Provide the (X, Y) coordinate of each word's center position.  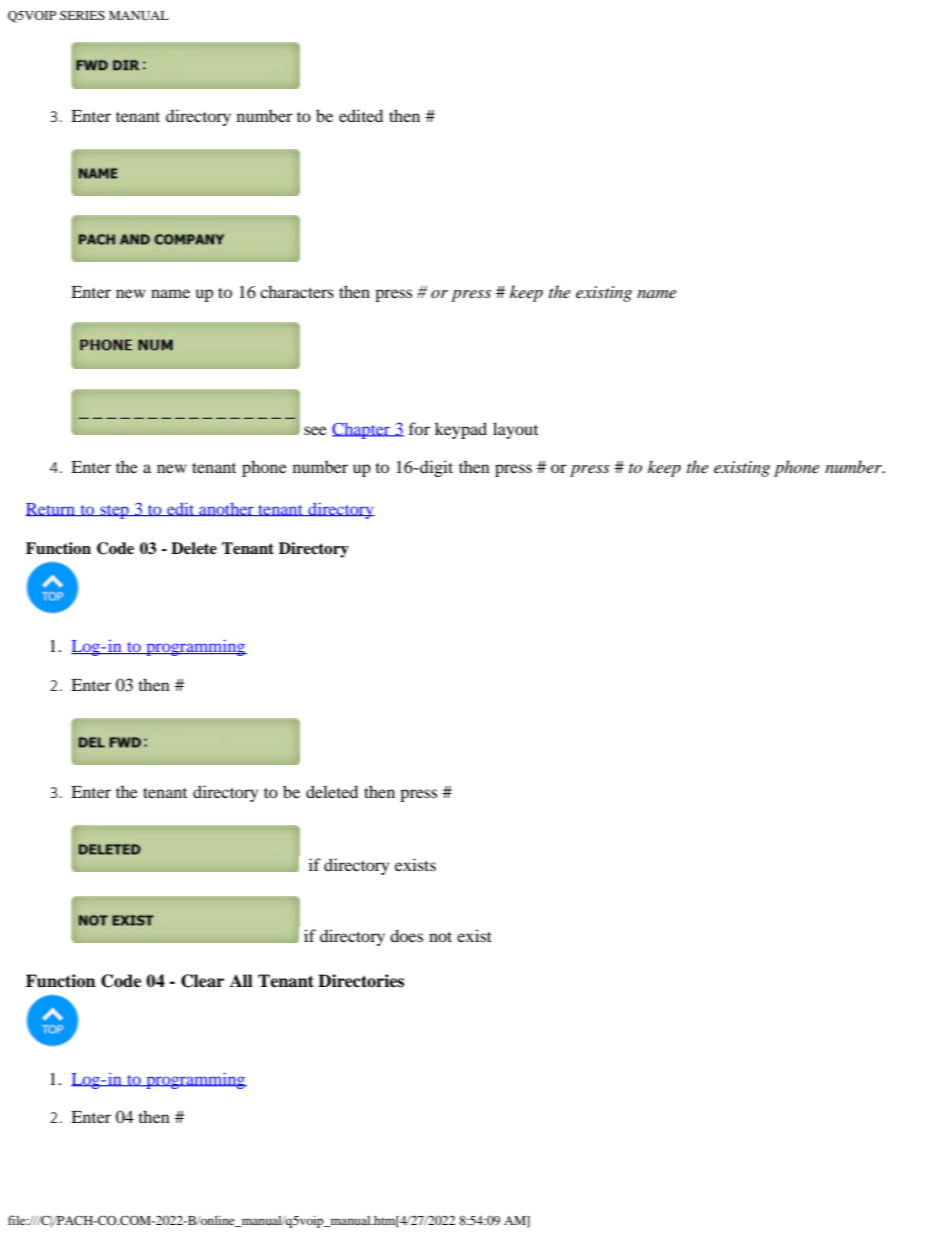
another (226, 509)
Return (52, 509)
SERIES (82, 15)
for (419, 428)
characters (297, 291)
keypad (461, 430)
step (114, 512)
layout (515, 430)
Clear (202, 981)
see (315, 430)
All (241, 980)
